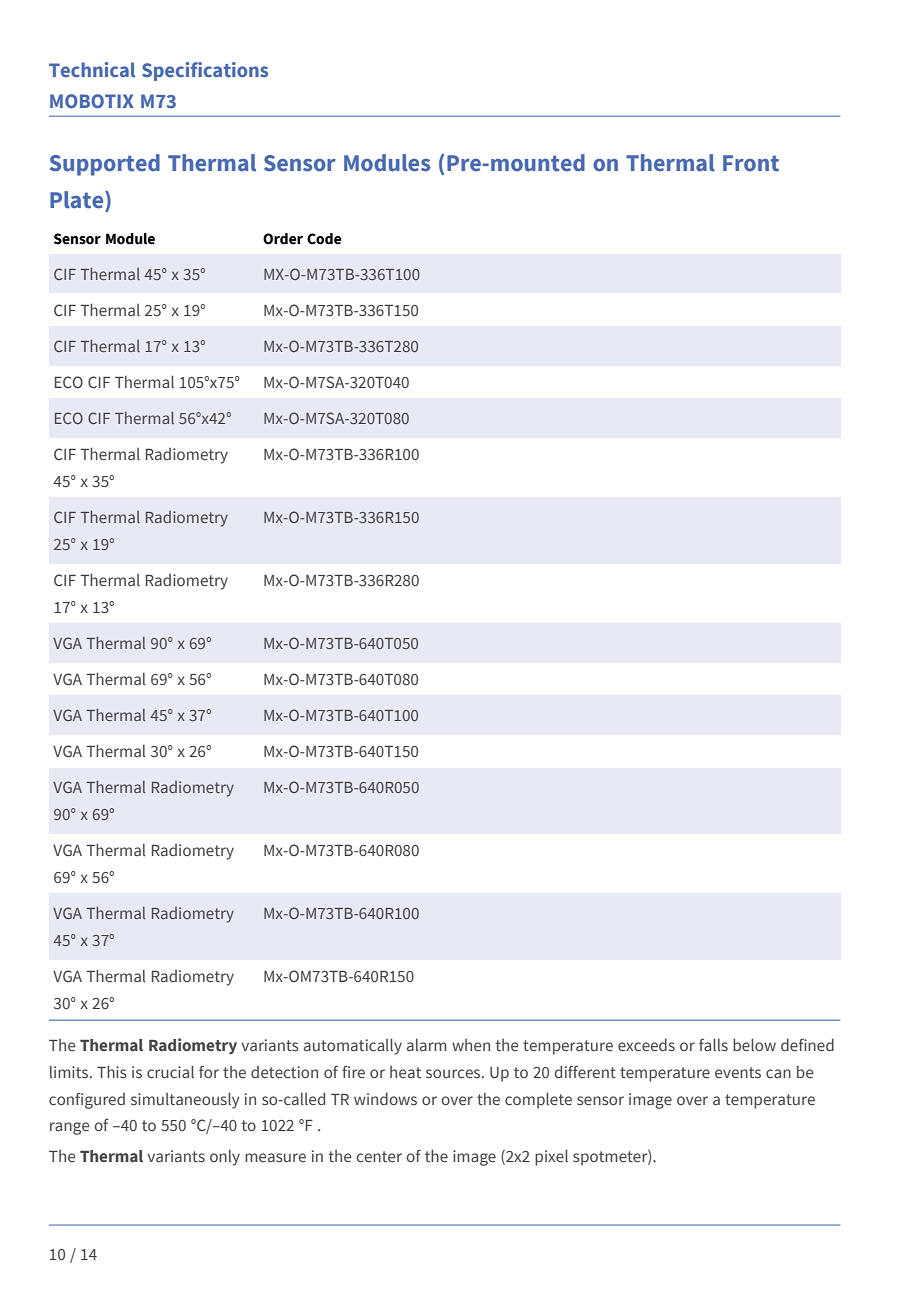 This screenshot has height=1308, width=924. I want to click on Specifications, so click(205, 71).
